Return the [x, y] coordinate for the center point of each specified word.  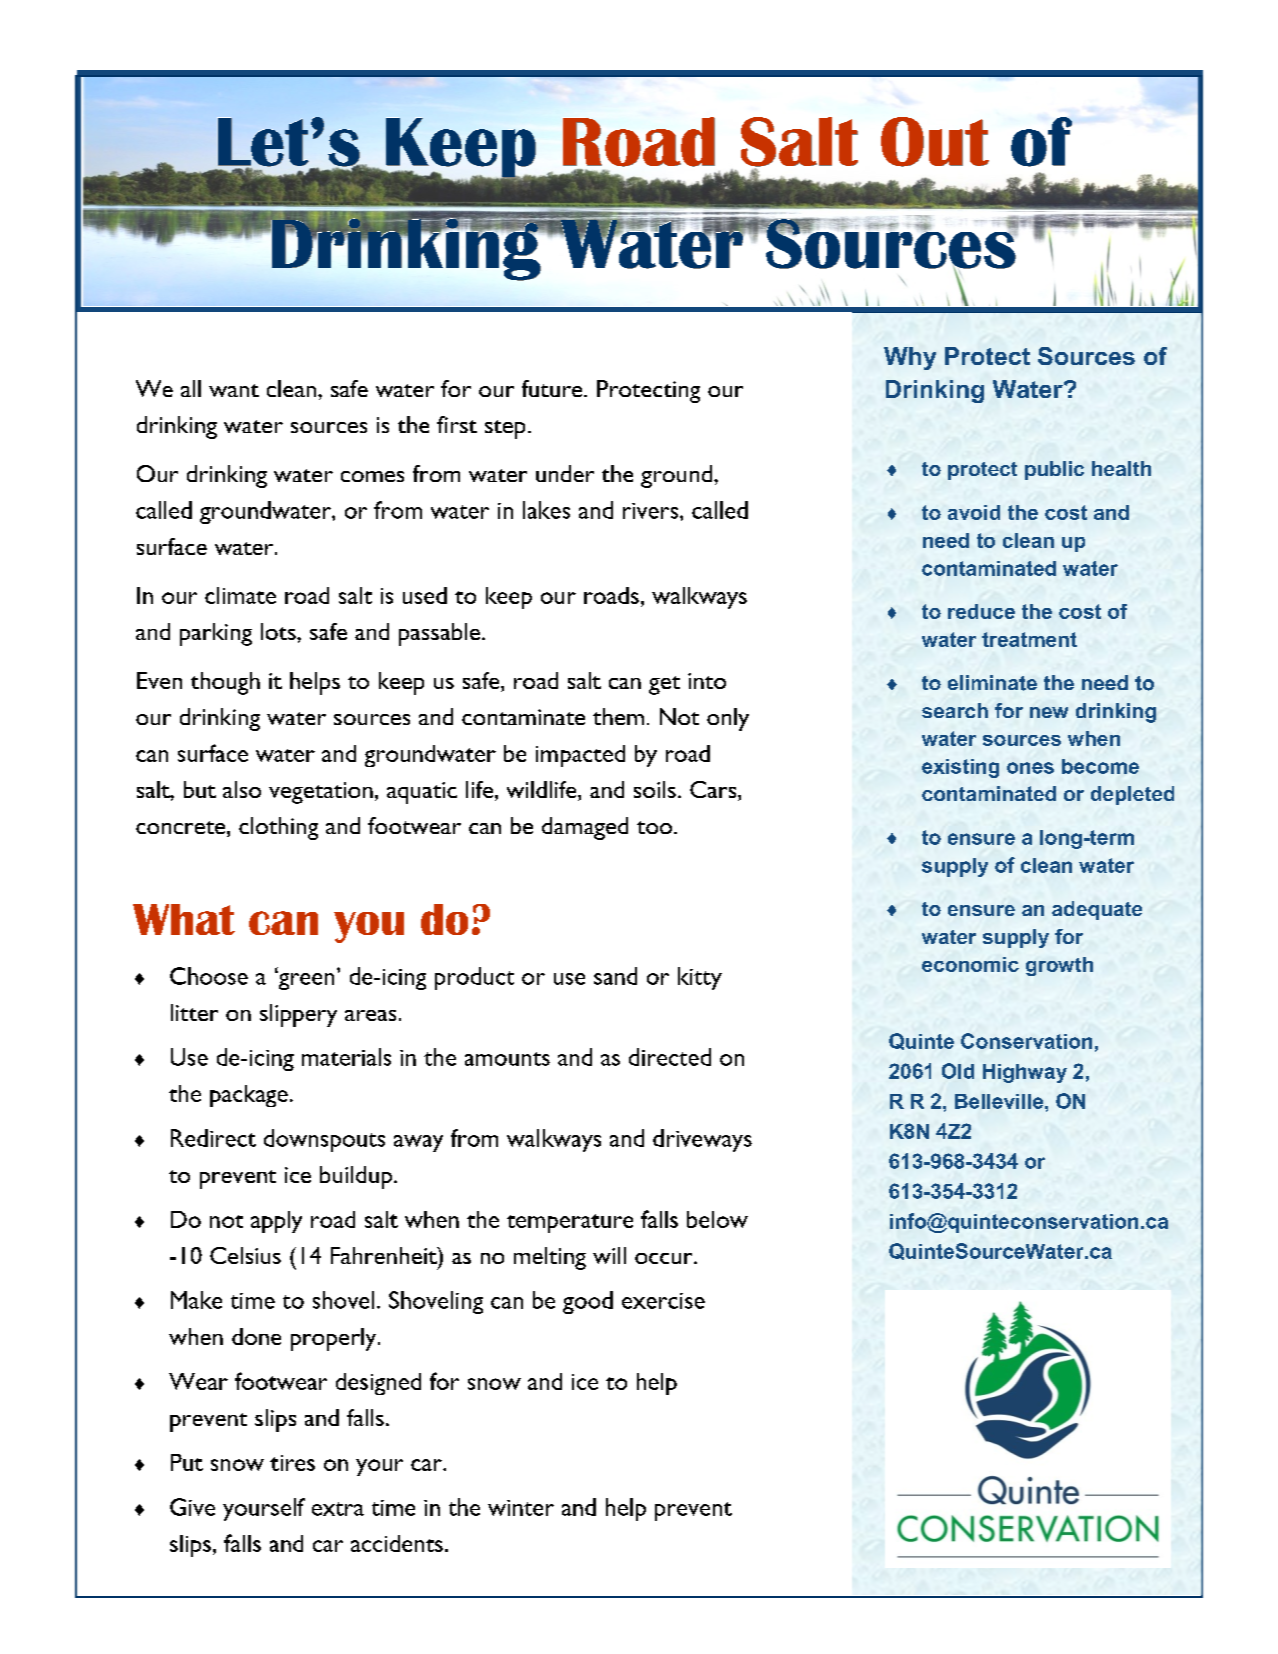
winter [521, 1508]
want [234, 390]
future [553, 388]
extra [338, 1509]
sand [615, 976]
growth [1059, 966]
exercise [663, 1301]
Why [910, 358]
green [305, 980]
